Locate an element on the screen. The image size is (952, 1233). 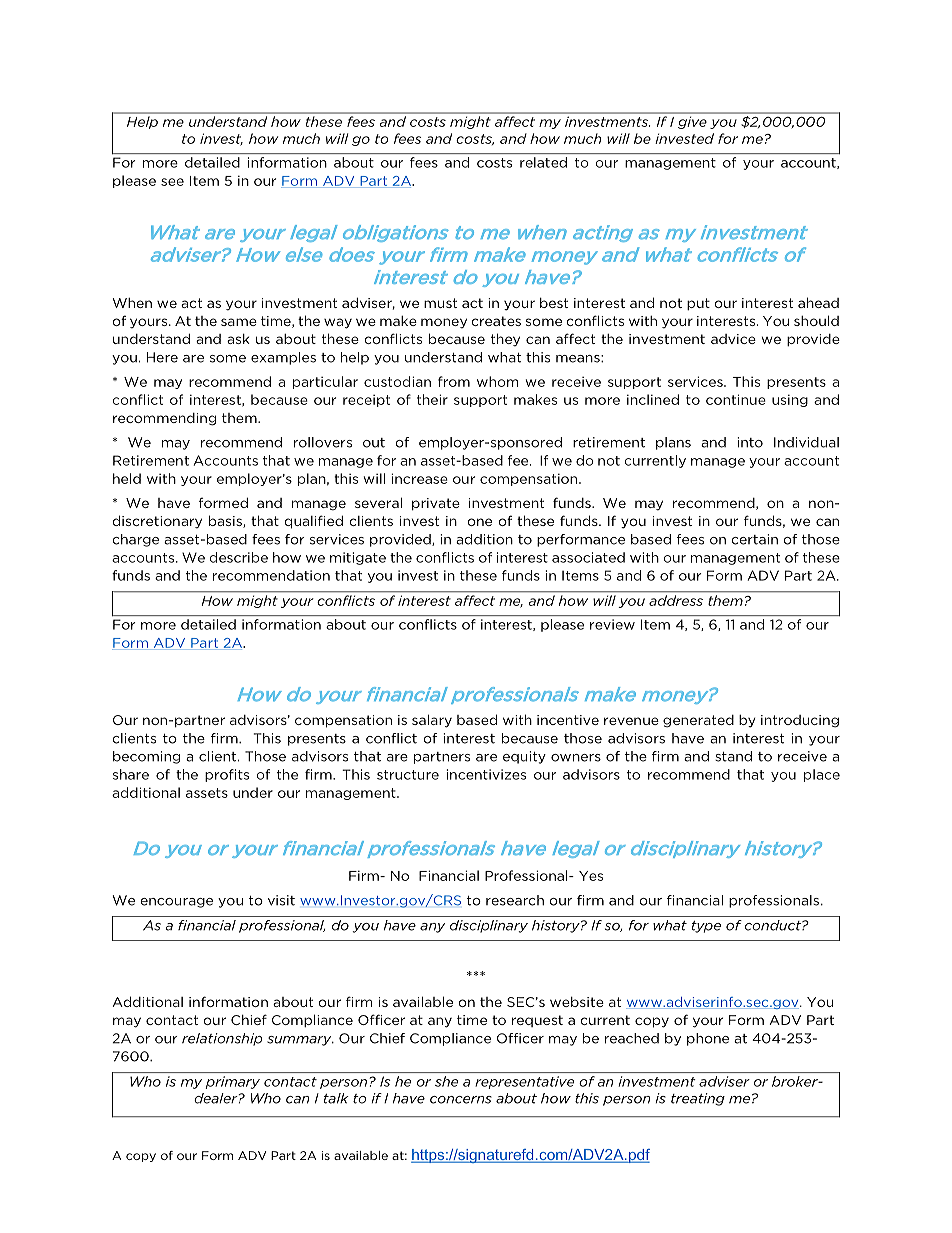
describe is located at coordinates (239, 557).
